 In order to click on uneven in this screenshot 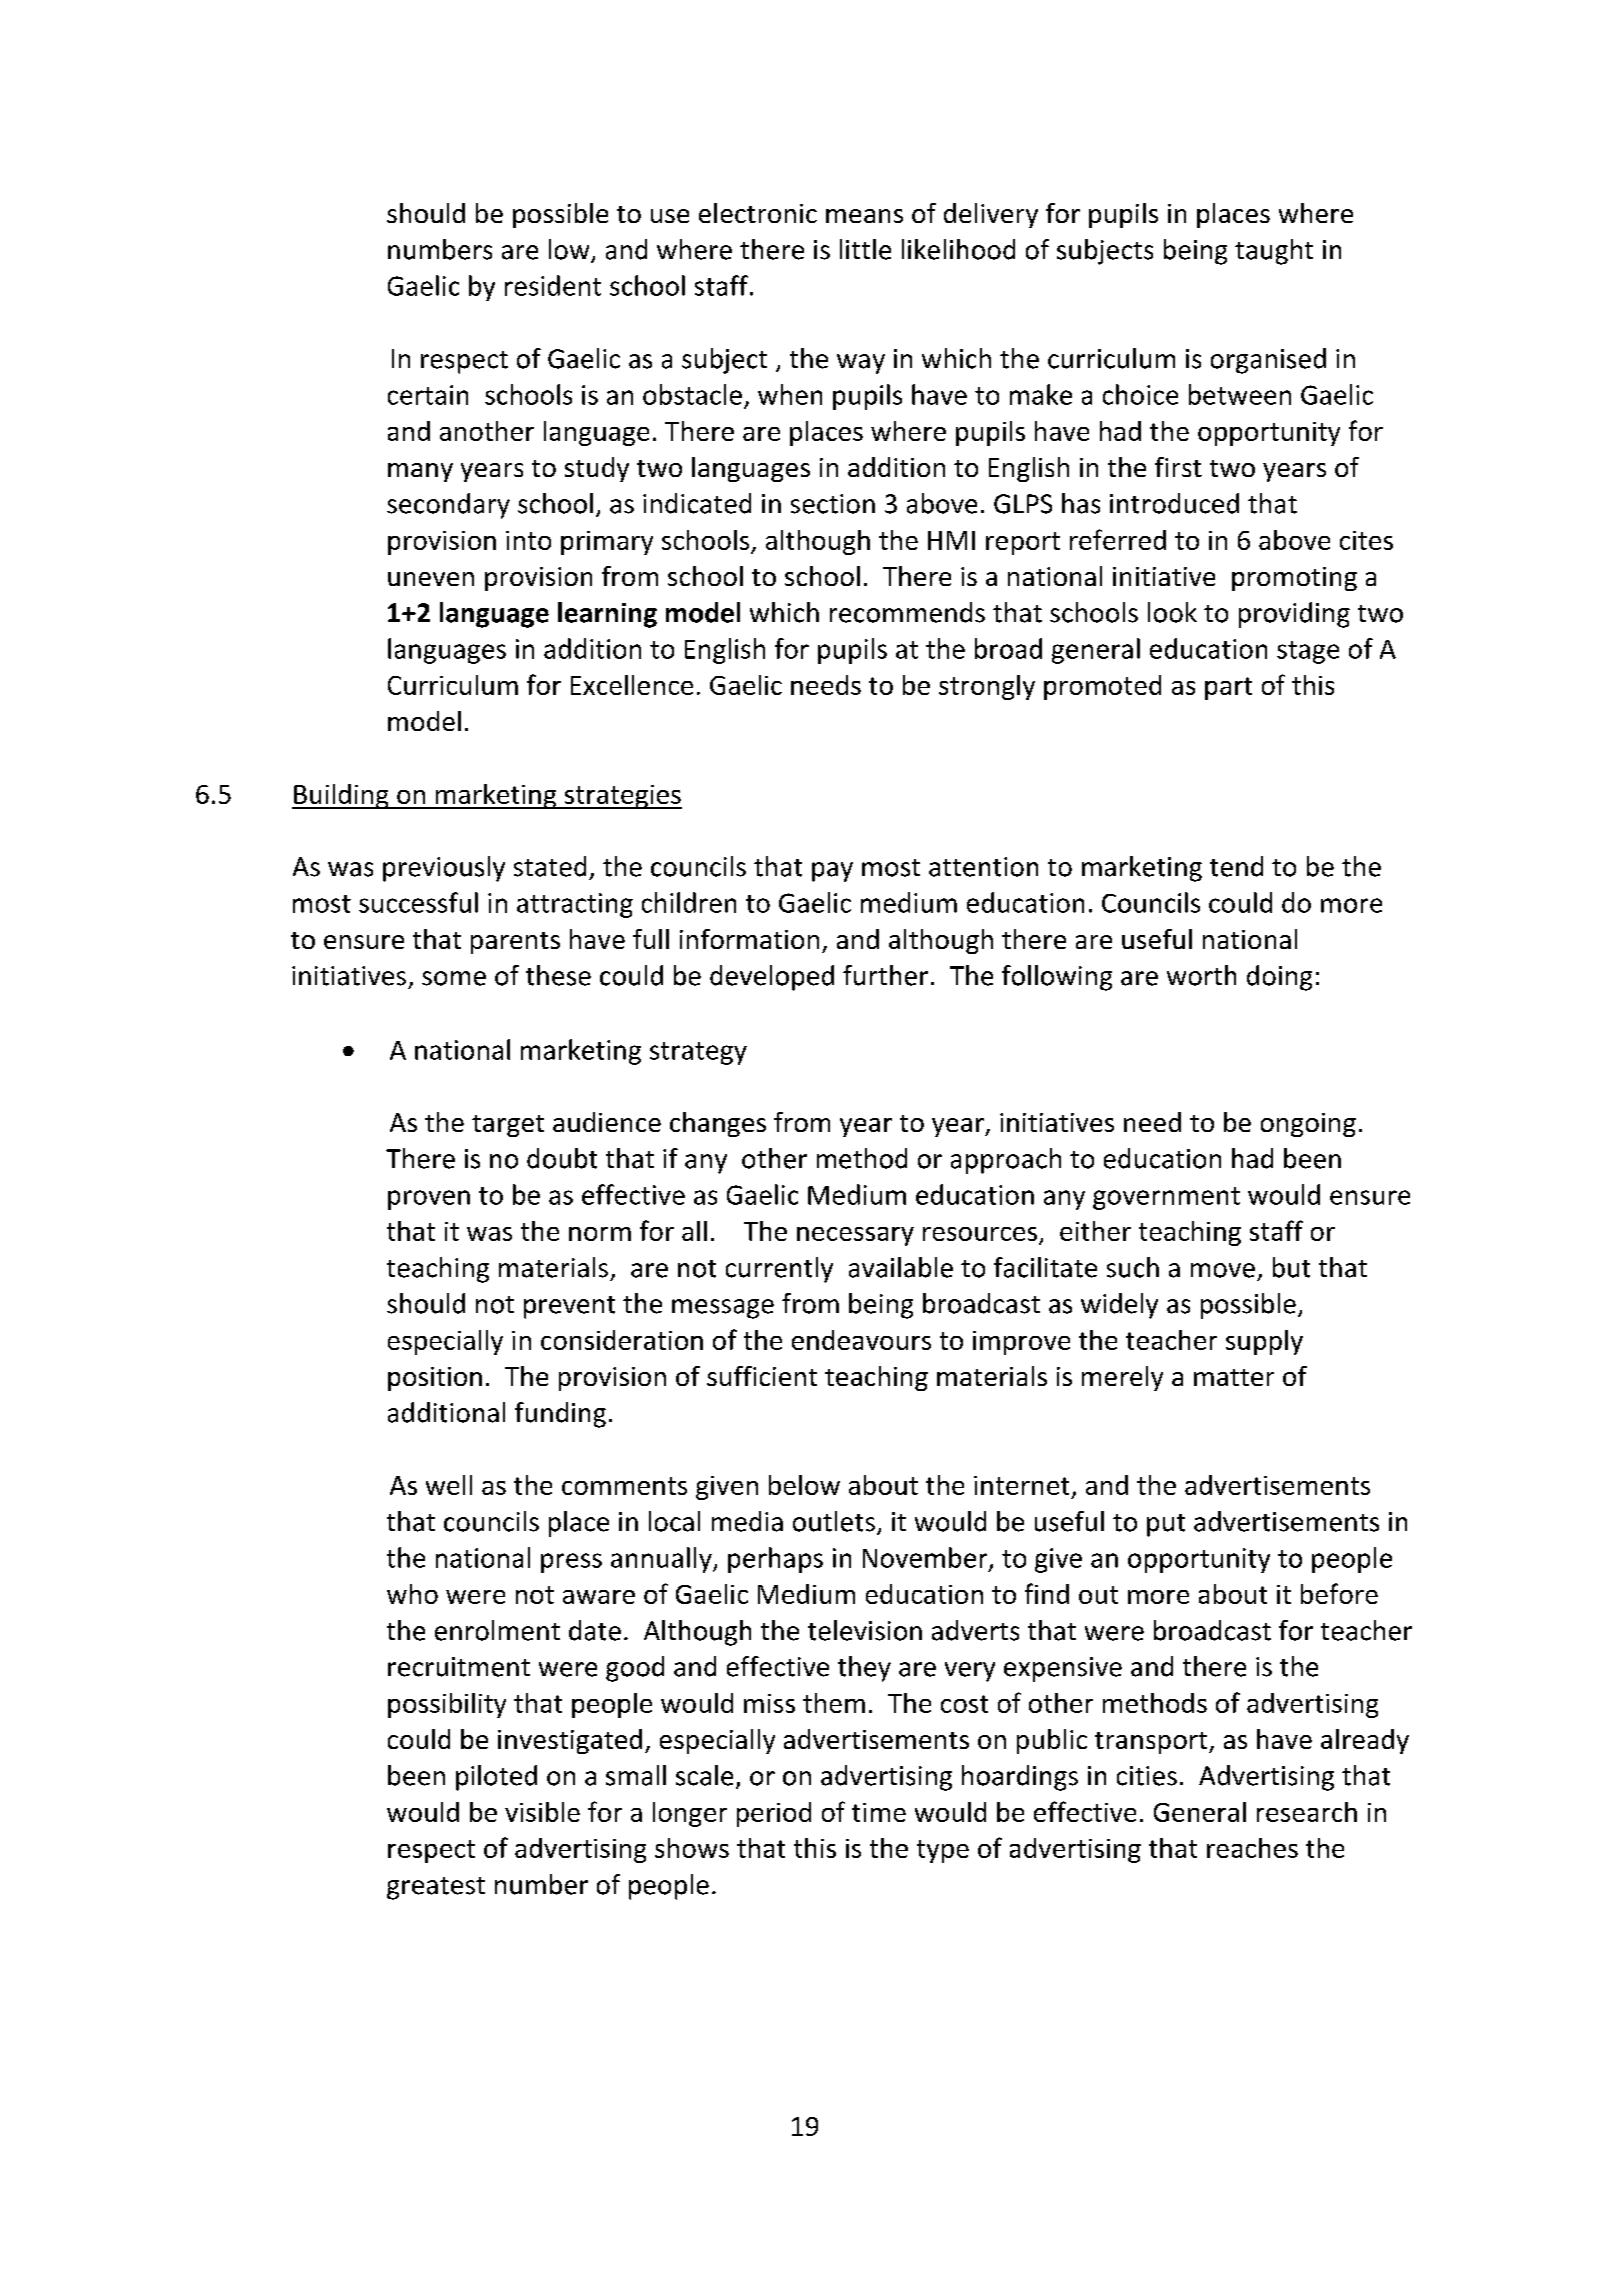, I will do `click(431, 579)`.
